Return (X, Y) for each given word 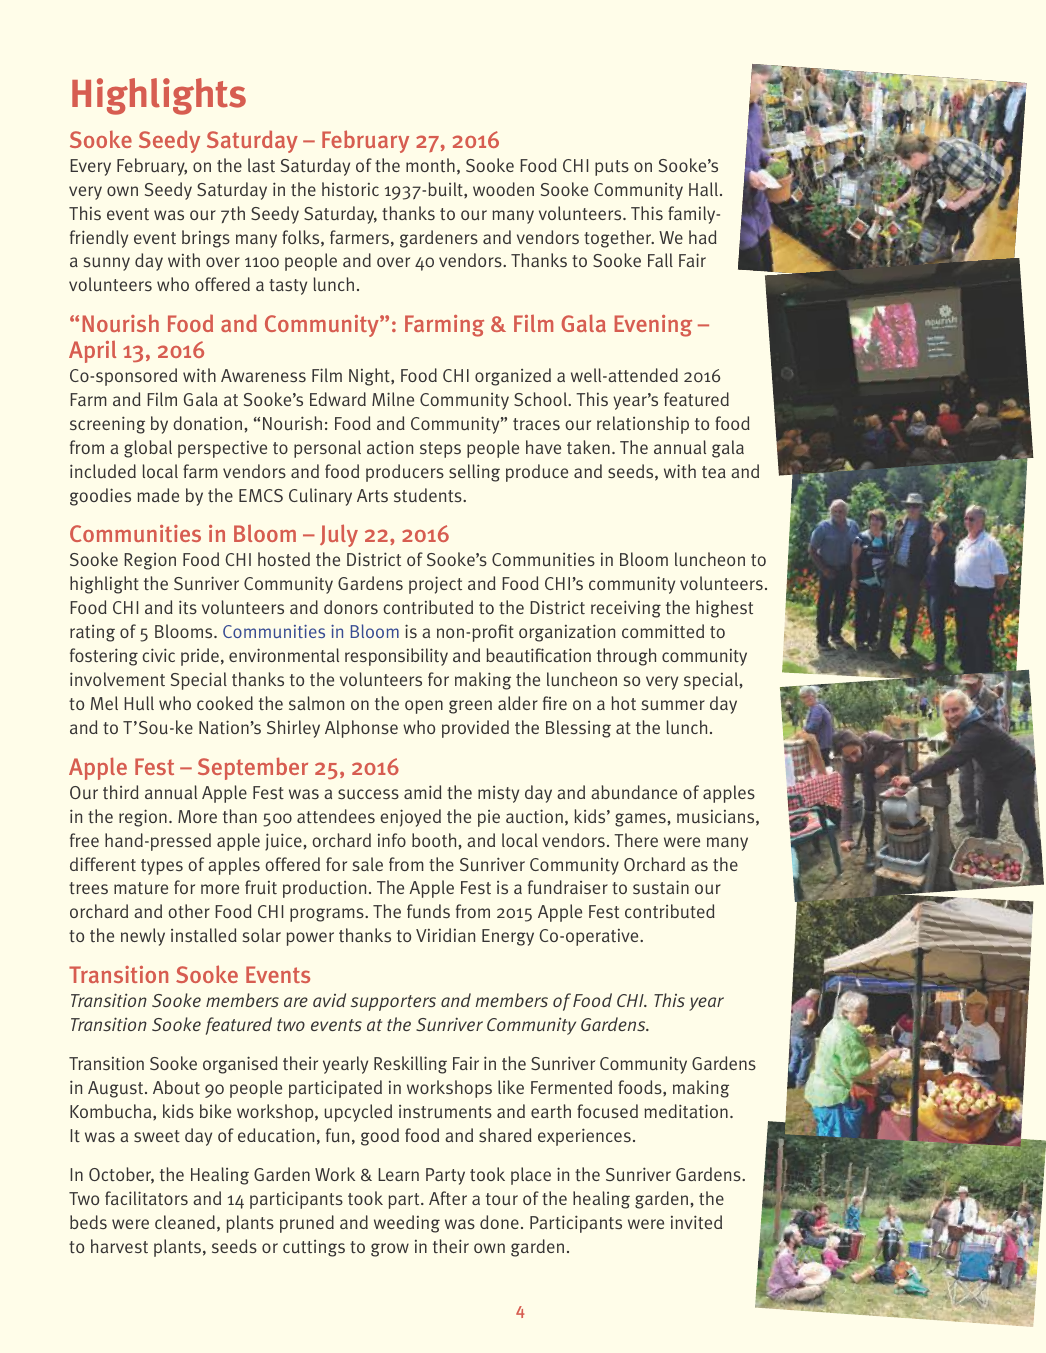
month (430, 165)
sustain (661, 887)
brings (206, 239)
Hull (139, 703)
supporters (393, 1003)
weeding (407, 1224)
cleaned (185, 1222)
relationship (643, 425)
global (148, 449)
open (424, 707)
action (390, 447)
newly (143, 937)
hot (623, 703)
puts (612, 168)
